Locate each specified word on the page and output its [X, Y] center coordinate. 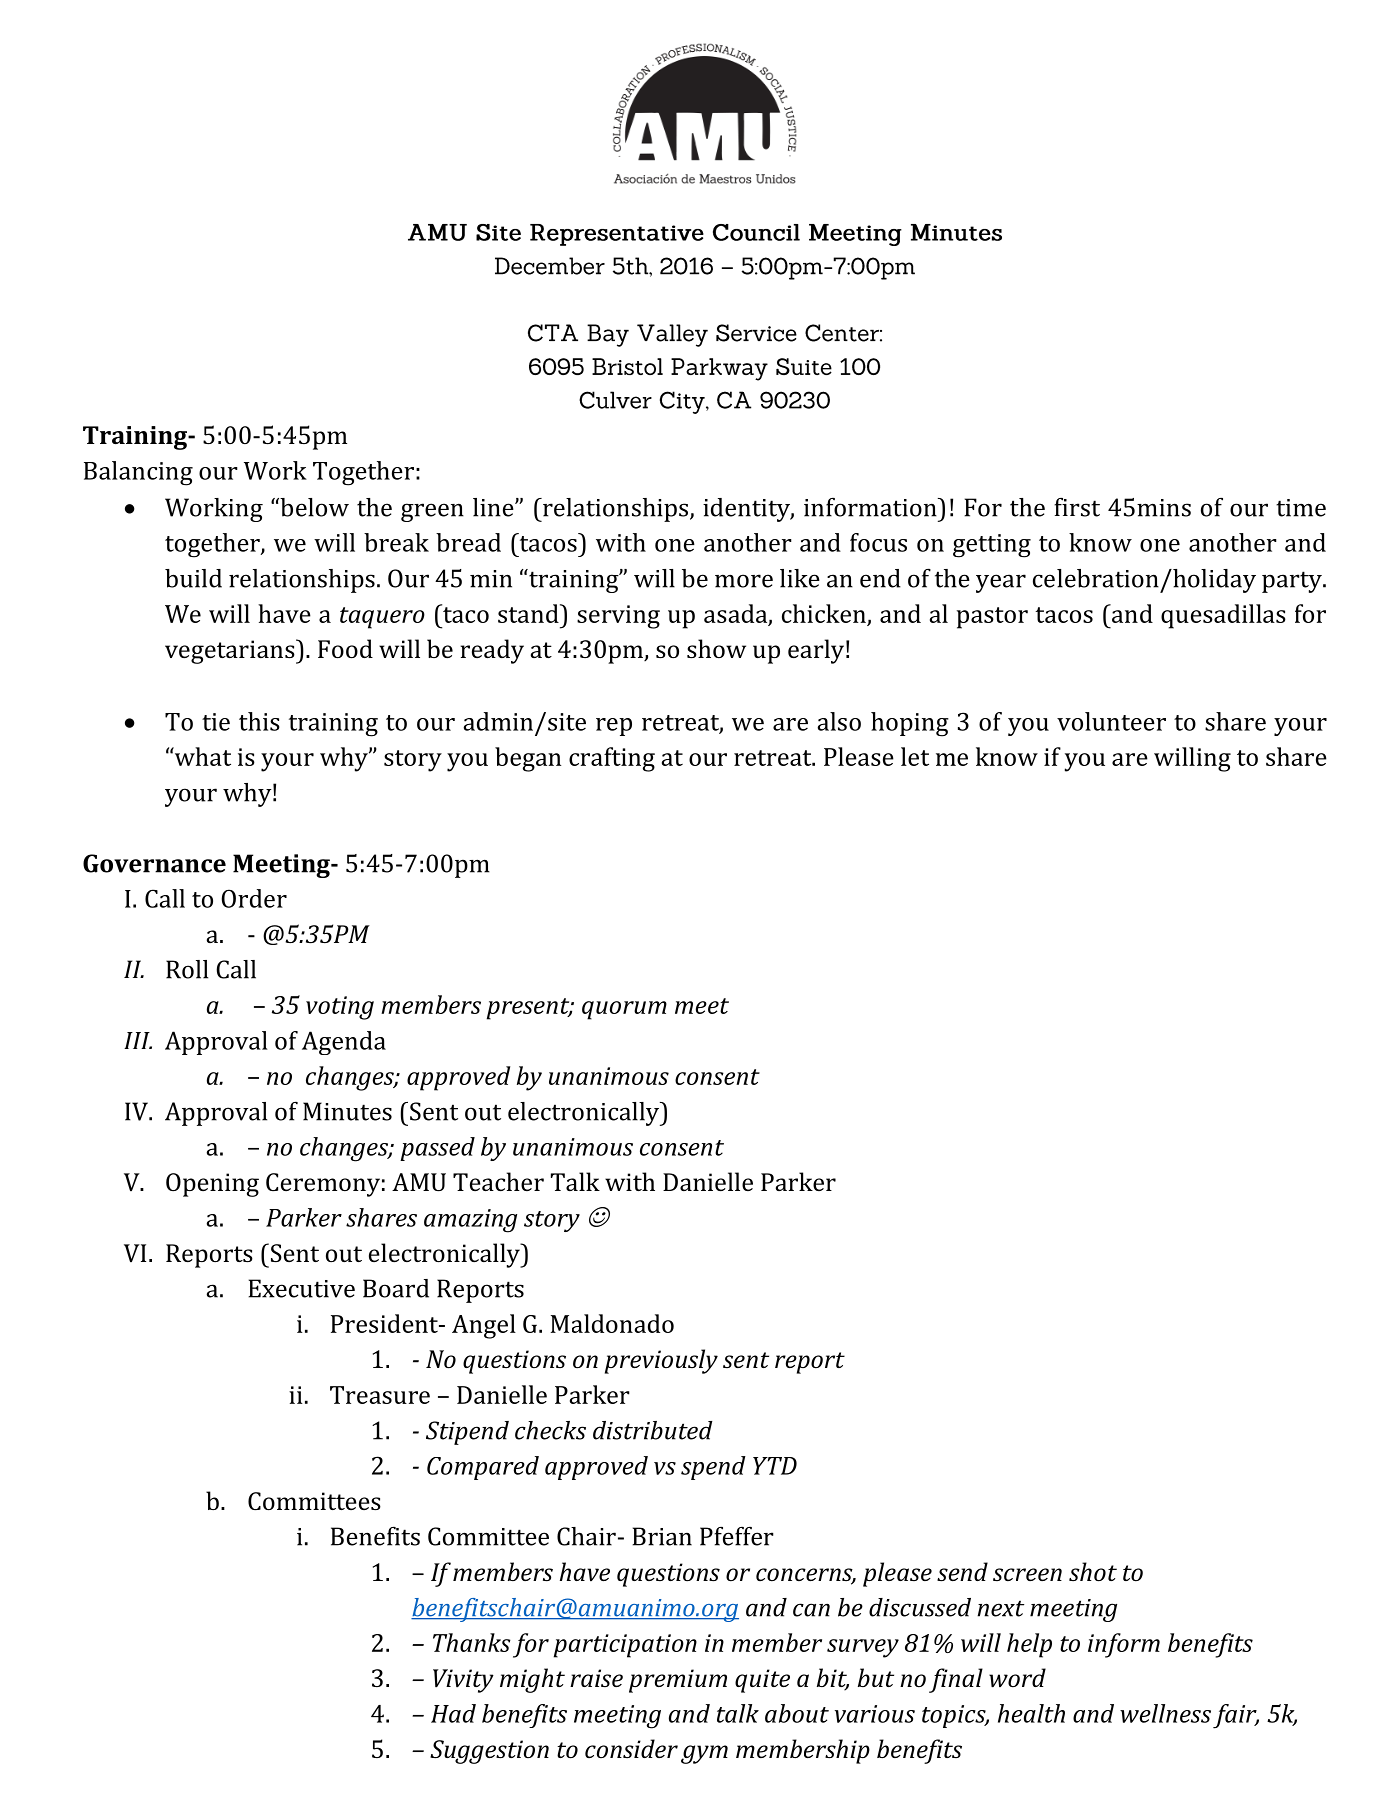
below [313, 507]
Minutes [347, 1111]
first [1077, 507]
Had [453, 1713]
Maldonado [612, 1323]
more [744, 581]
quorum [624, 1010]
